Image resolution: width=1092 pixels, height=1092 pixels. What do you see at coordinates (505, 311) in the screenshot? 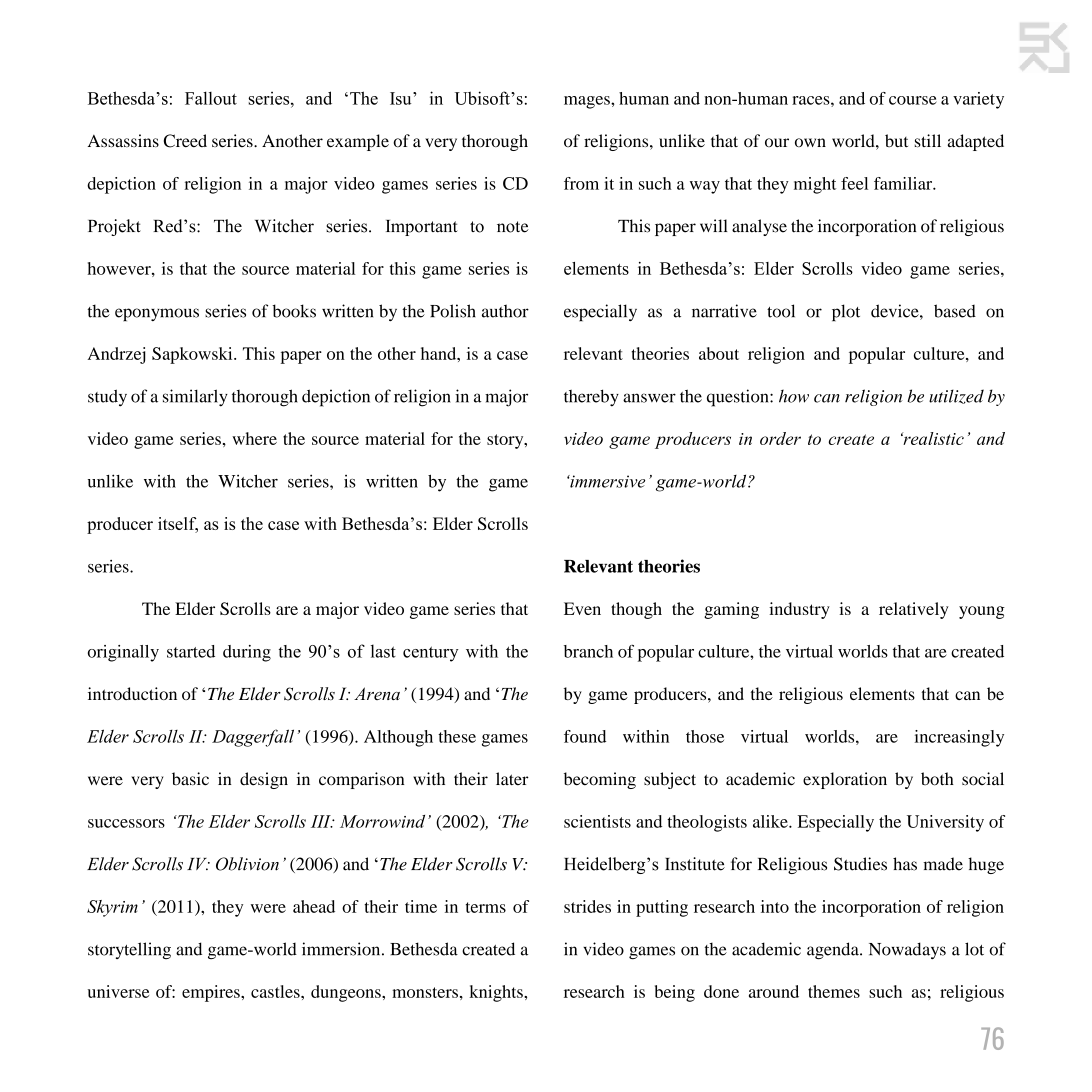
I see `author` at bounding box center [505, 311].
